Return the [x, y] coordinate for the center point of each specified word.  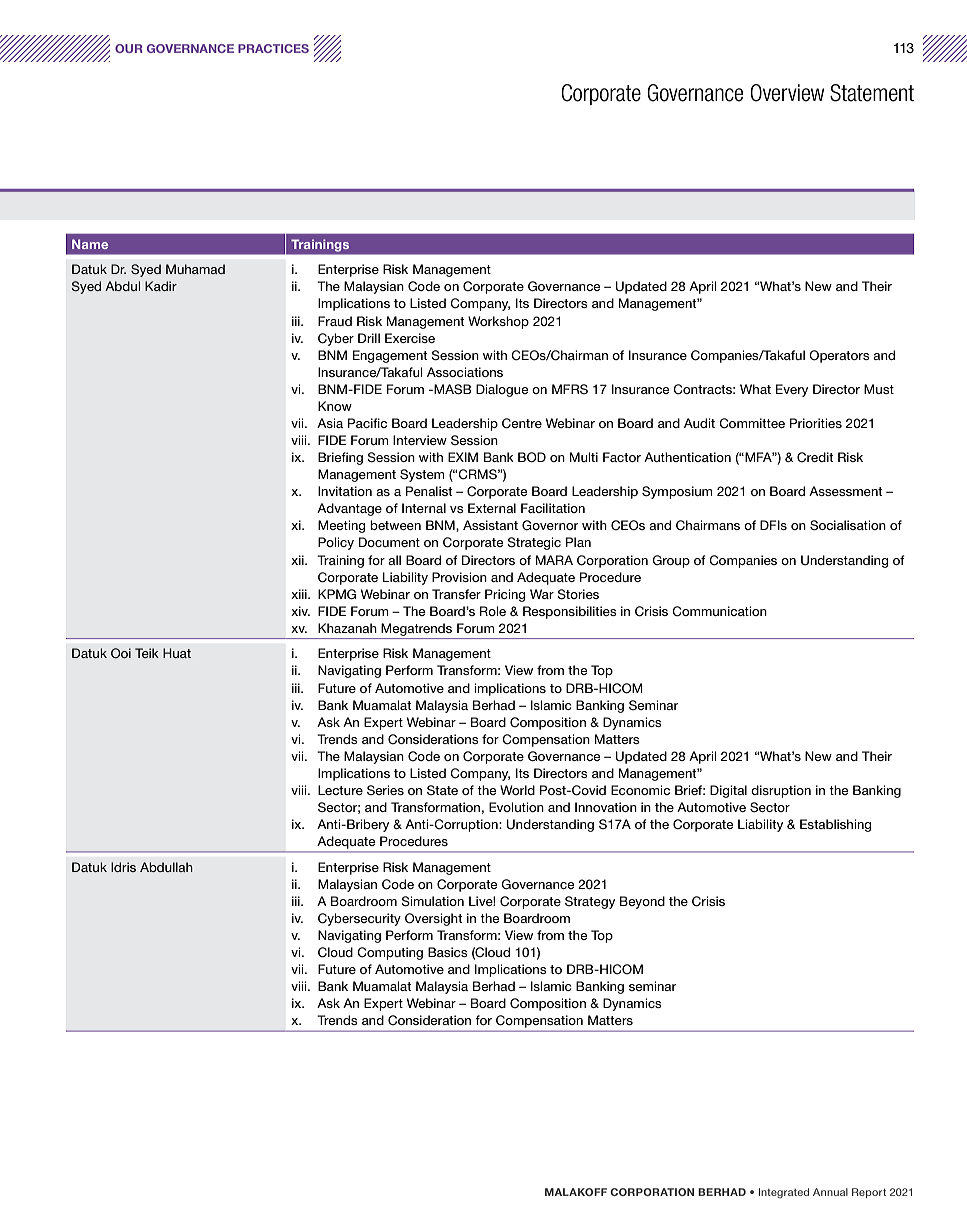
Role [493, 611]
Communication [719, 611]
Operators [839, 356]
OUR [129, 48]
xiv [300, 611]
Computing [390, 953]
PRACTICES [273, 48]
